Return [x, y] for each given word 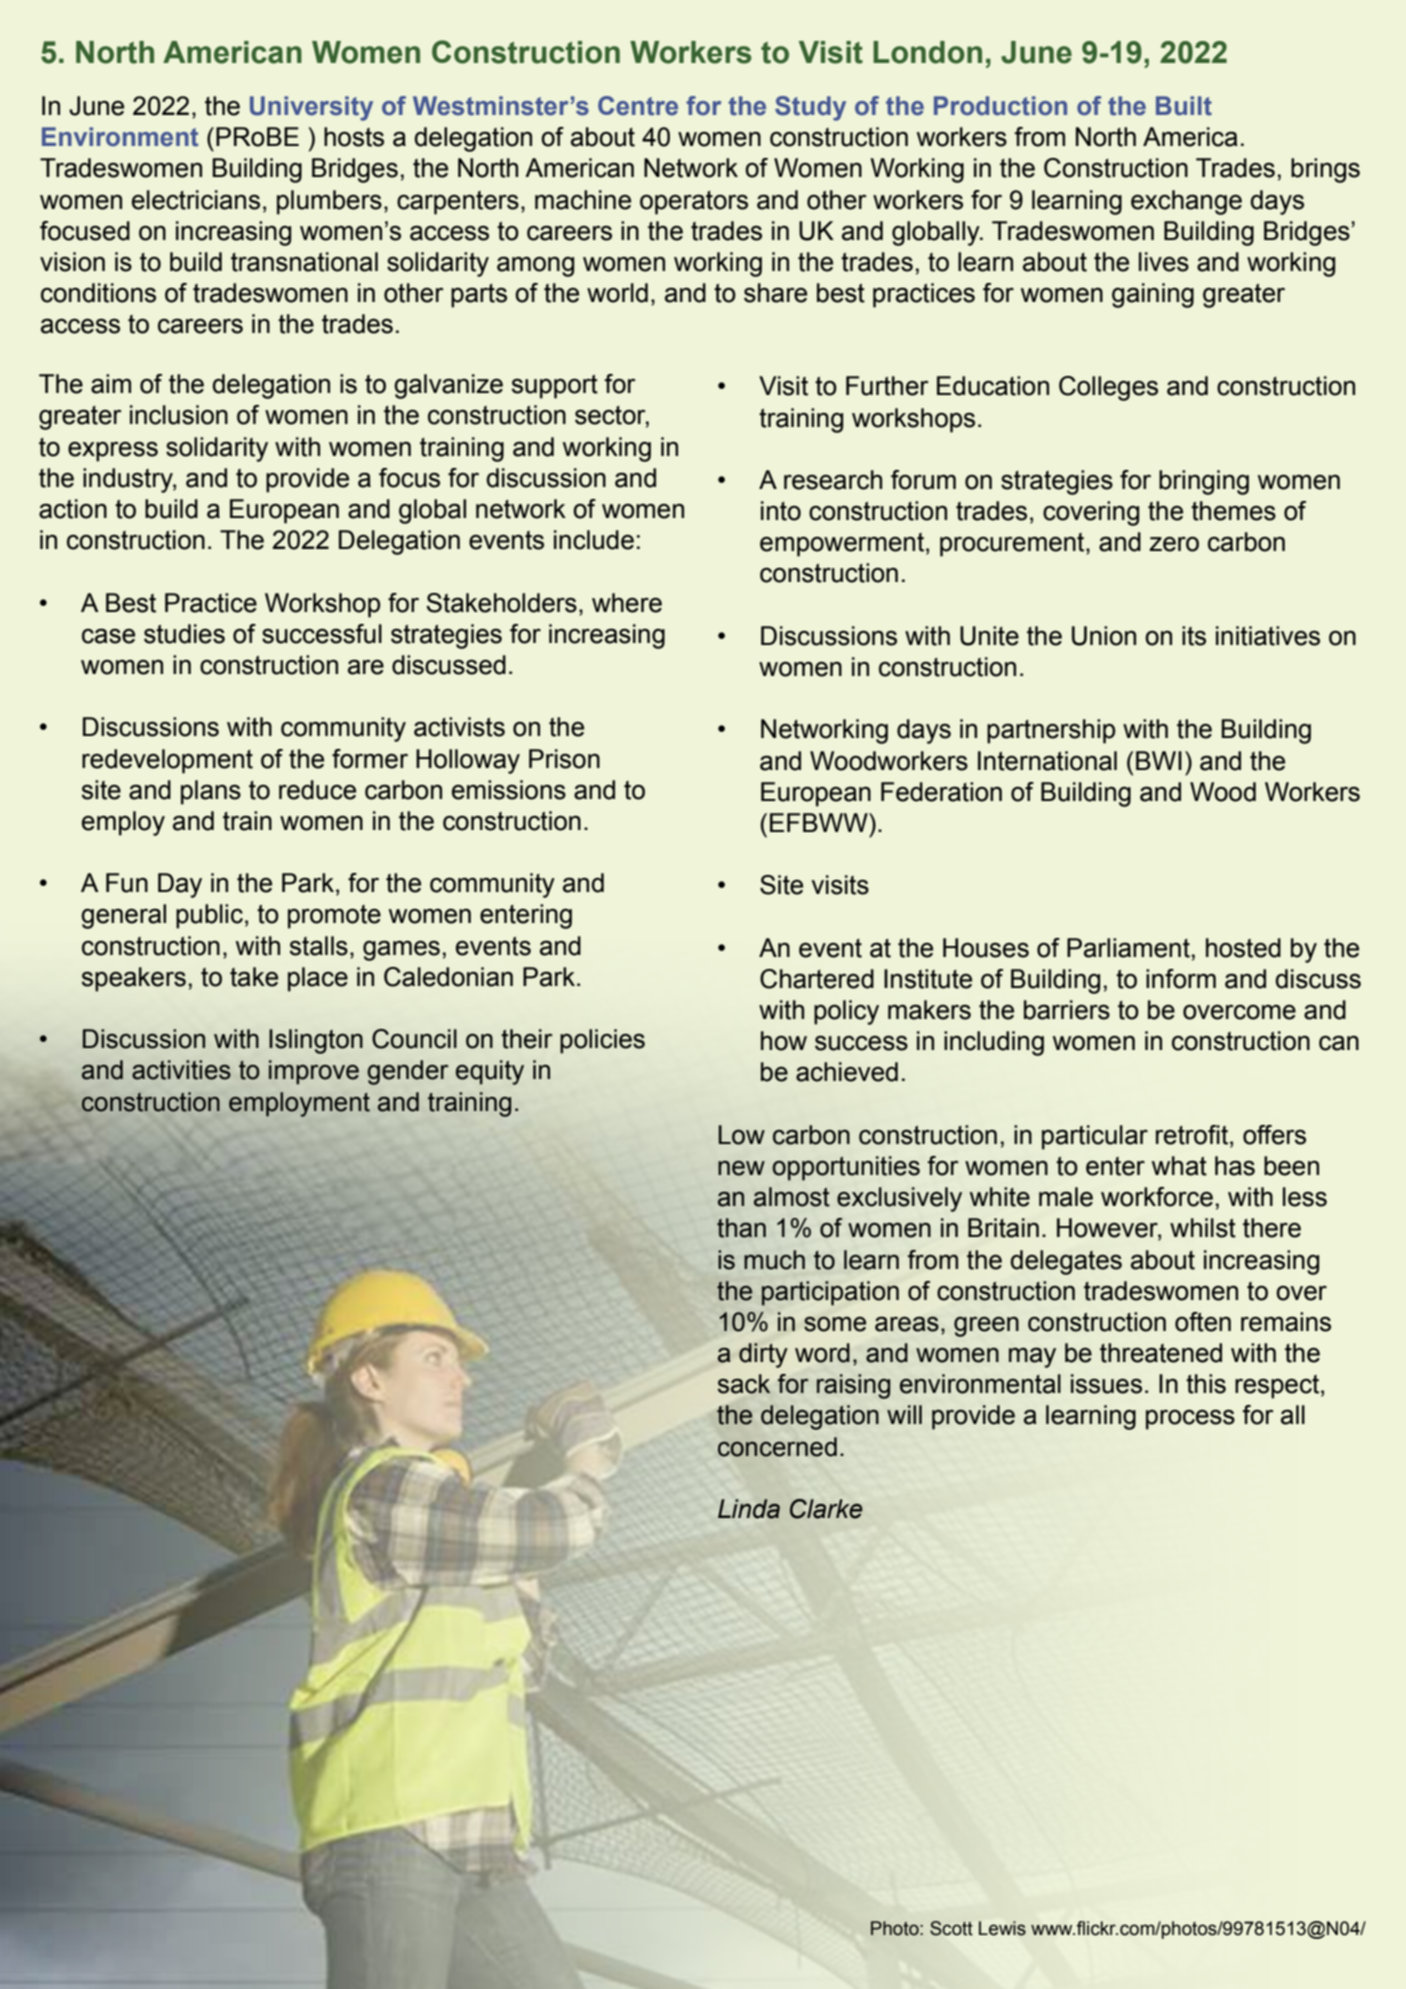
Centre [638, 106]
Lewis [1002, 1928]
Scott [951, 1928]
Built [1184, 106]
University [311, 108]
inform [1181, 979]
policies [602, 1041]
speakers [134, 979]
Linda [749, 1509]
